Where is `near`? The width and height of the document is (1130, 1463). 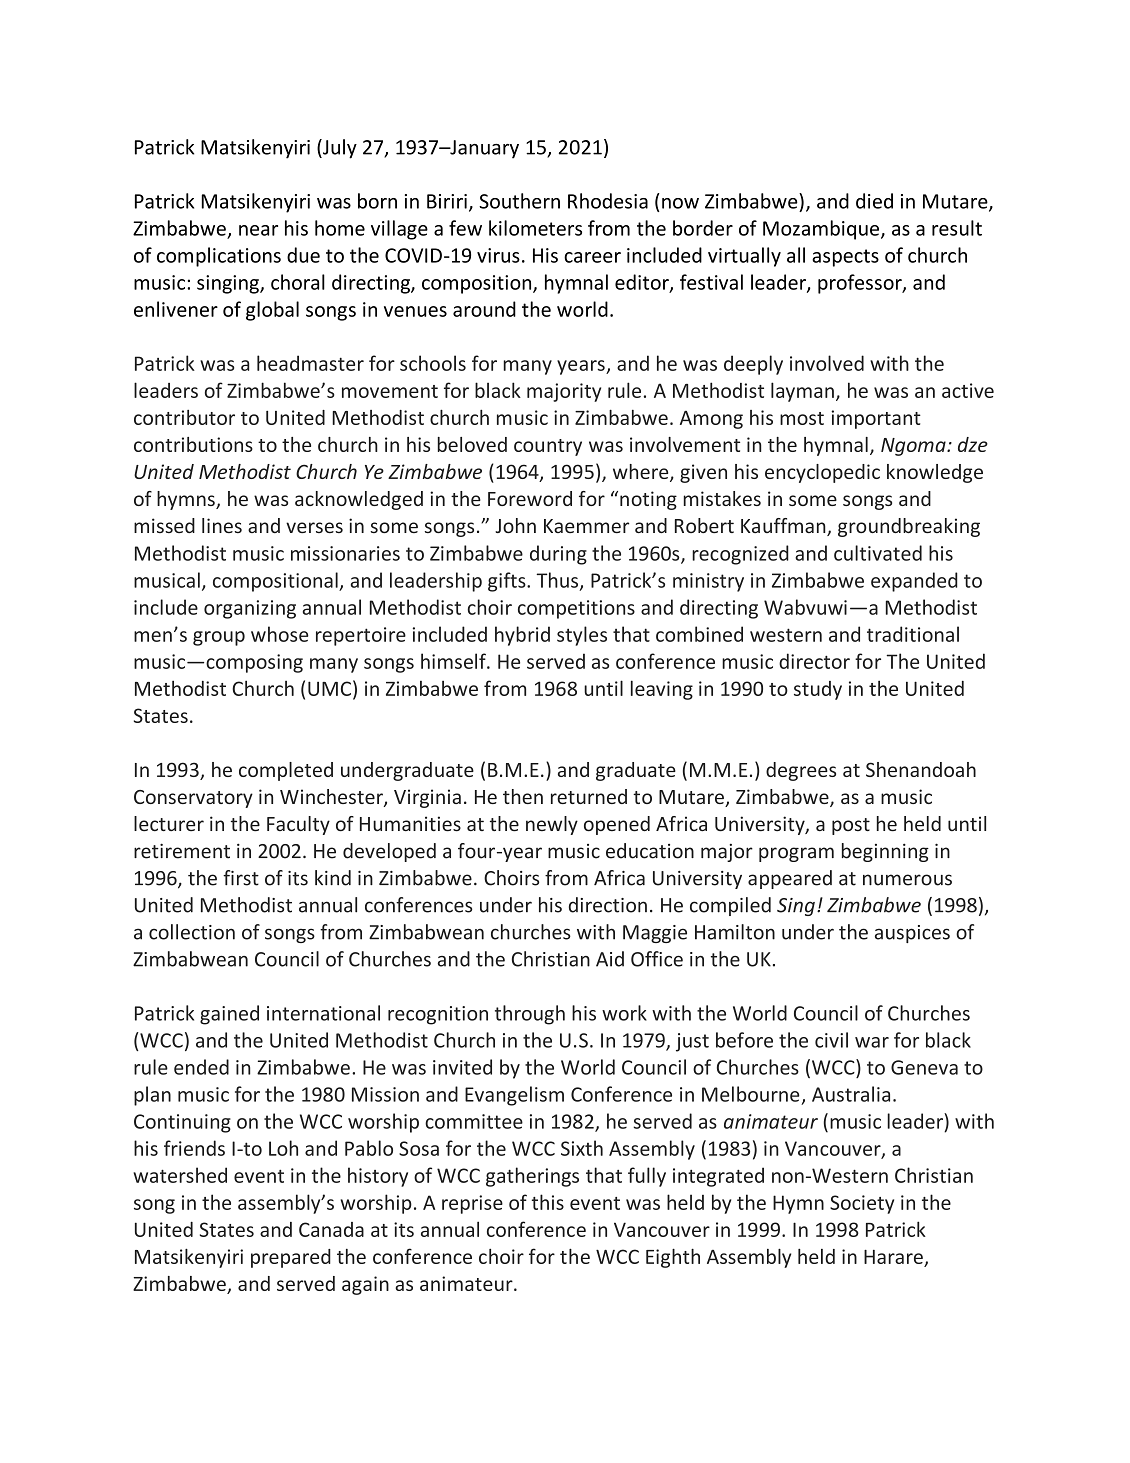 near is located at coordinates (258, 230).
